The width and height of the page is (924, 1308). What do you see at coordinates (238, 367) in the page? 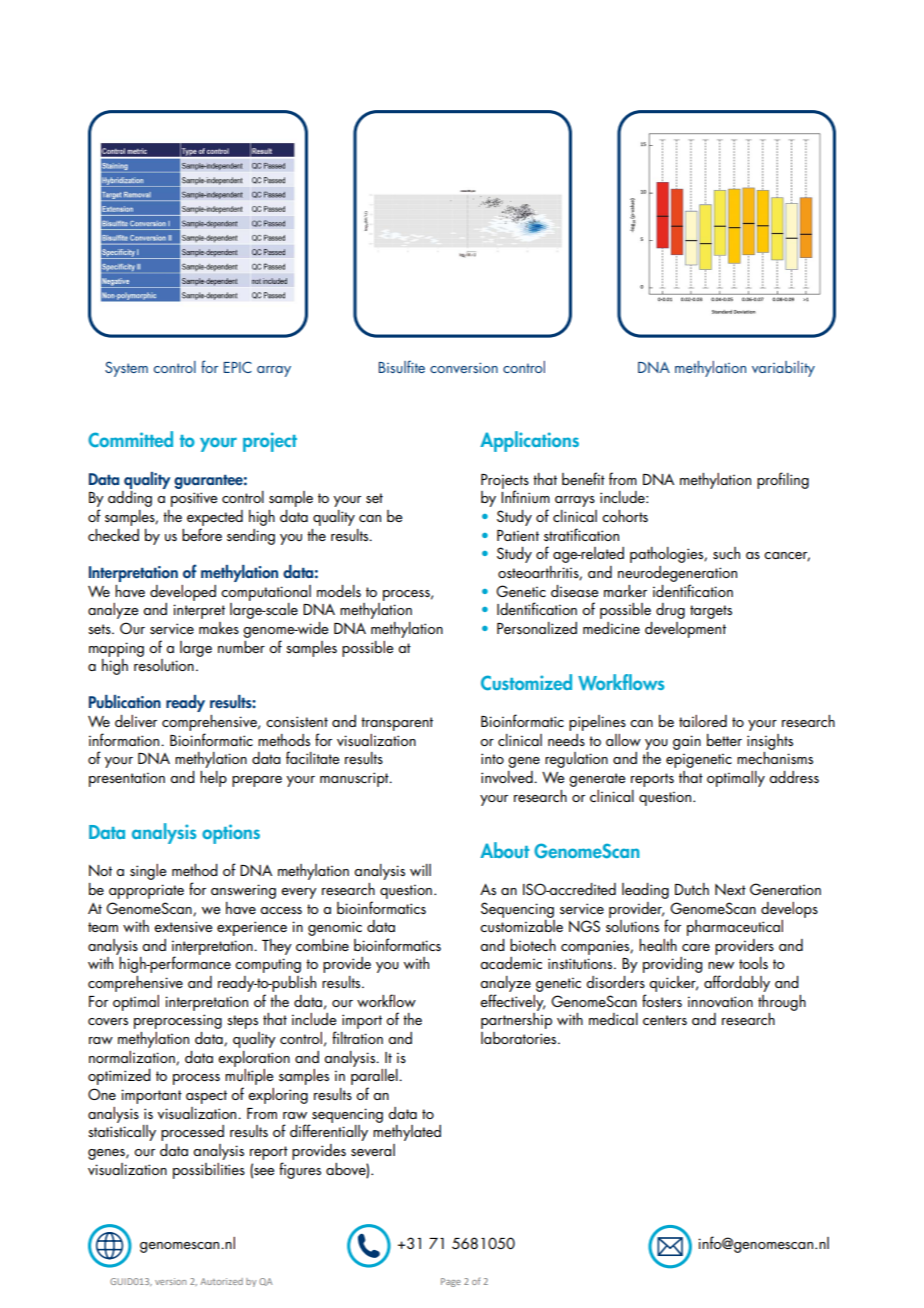
I see `EPIC` at bounding box center [238, 367].
